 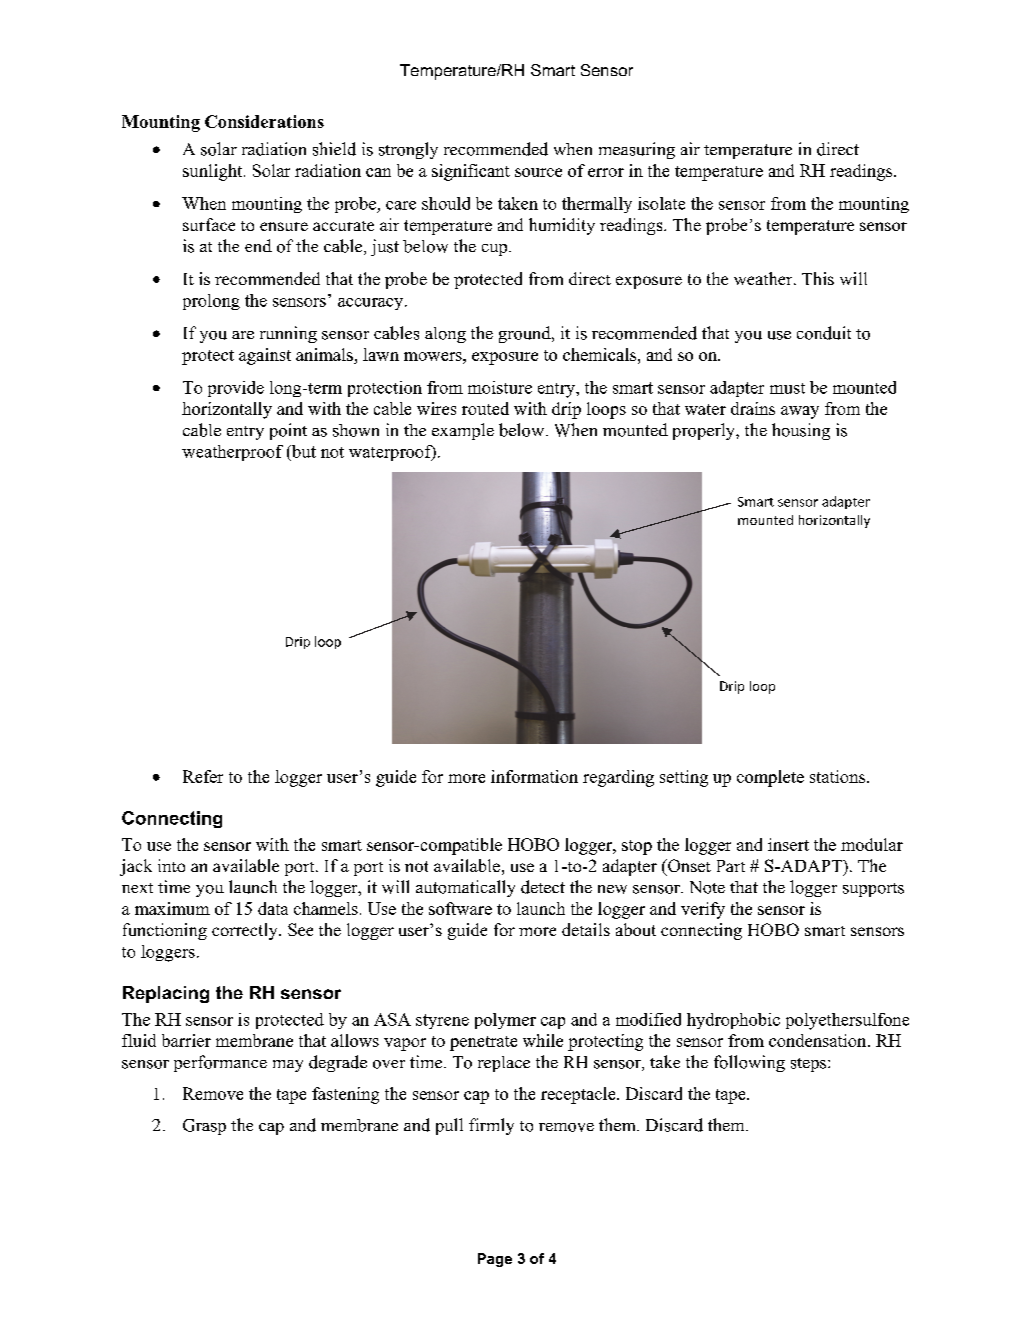 I want to click on Refer, so click(x=203, y=776).
